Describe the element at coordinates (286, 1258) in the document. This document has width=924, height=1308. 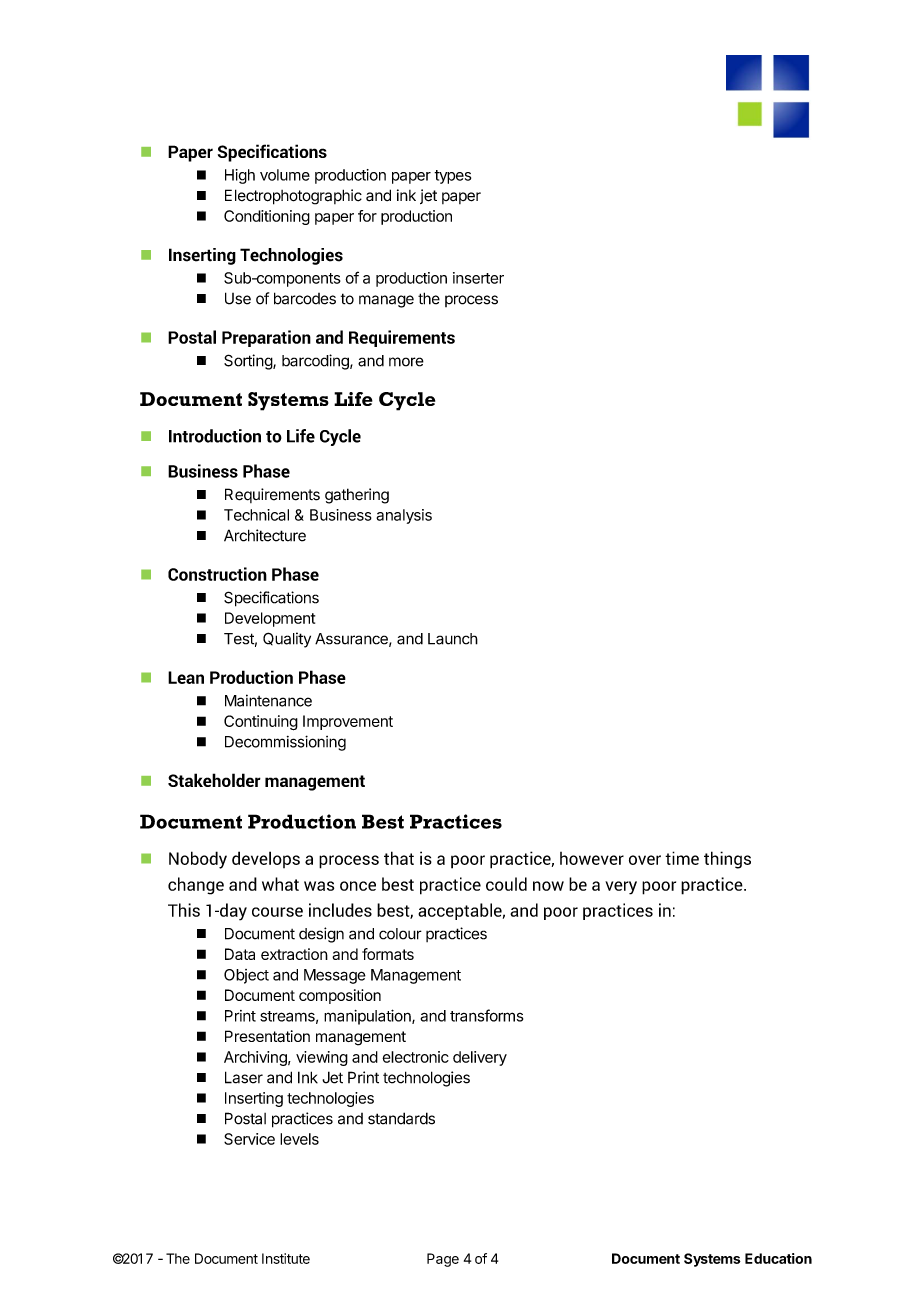
I see `Institute` at that location.
